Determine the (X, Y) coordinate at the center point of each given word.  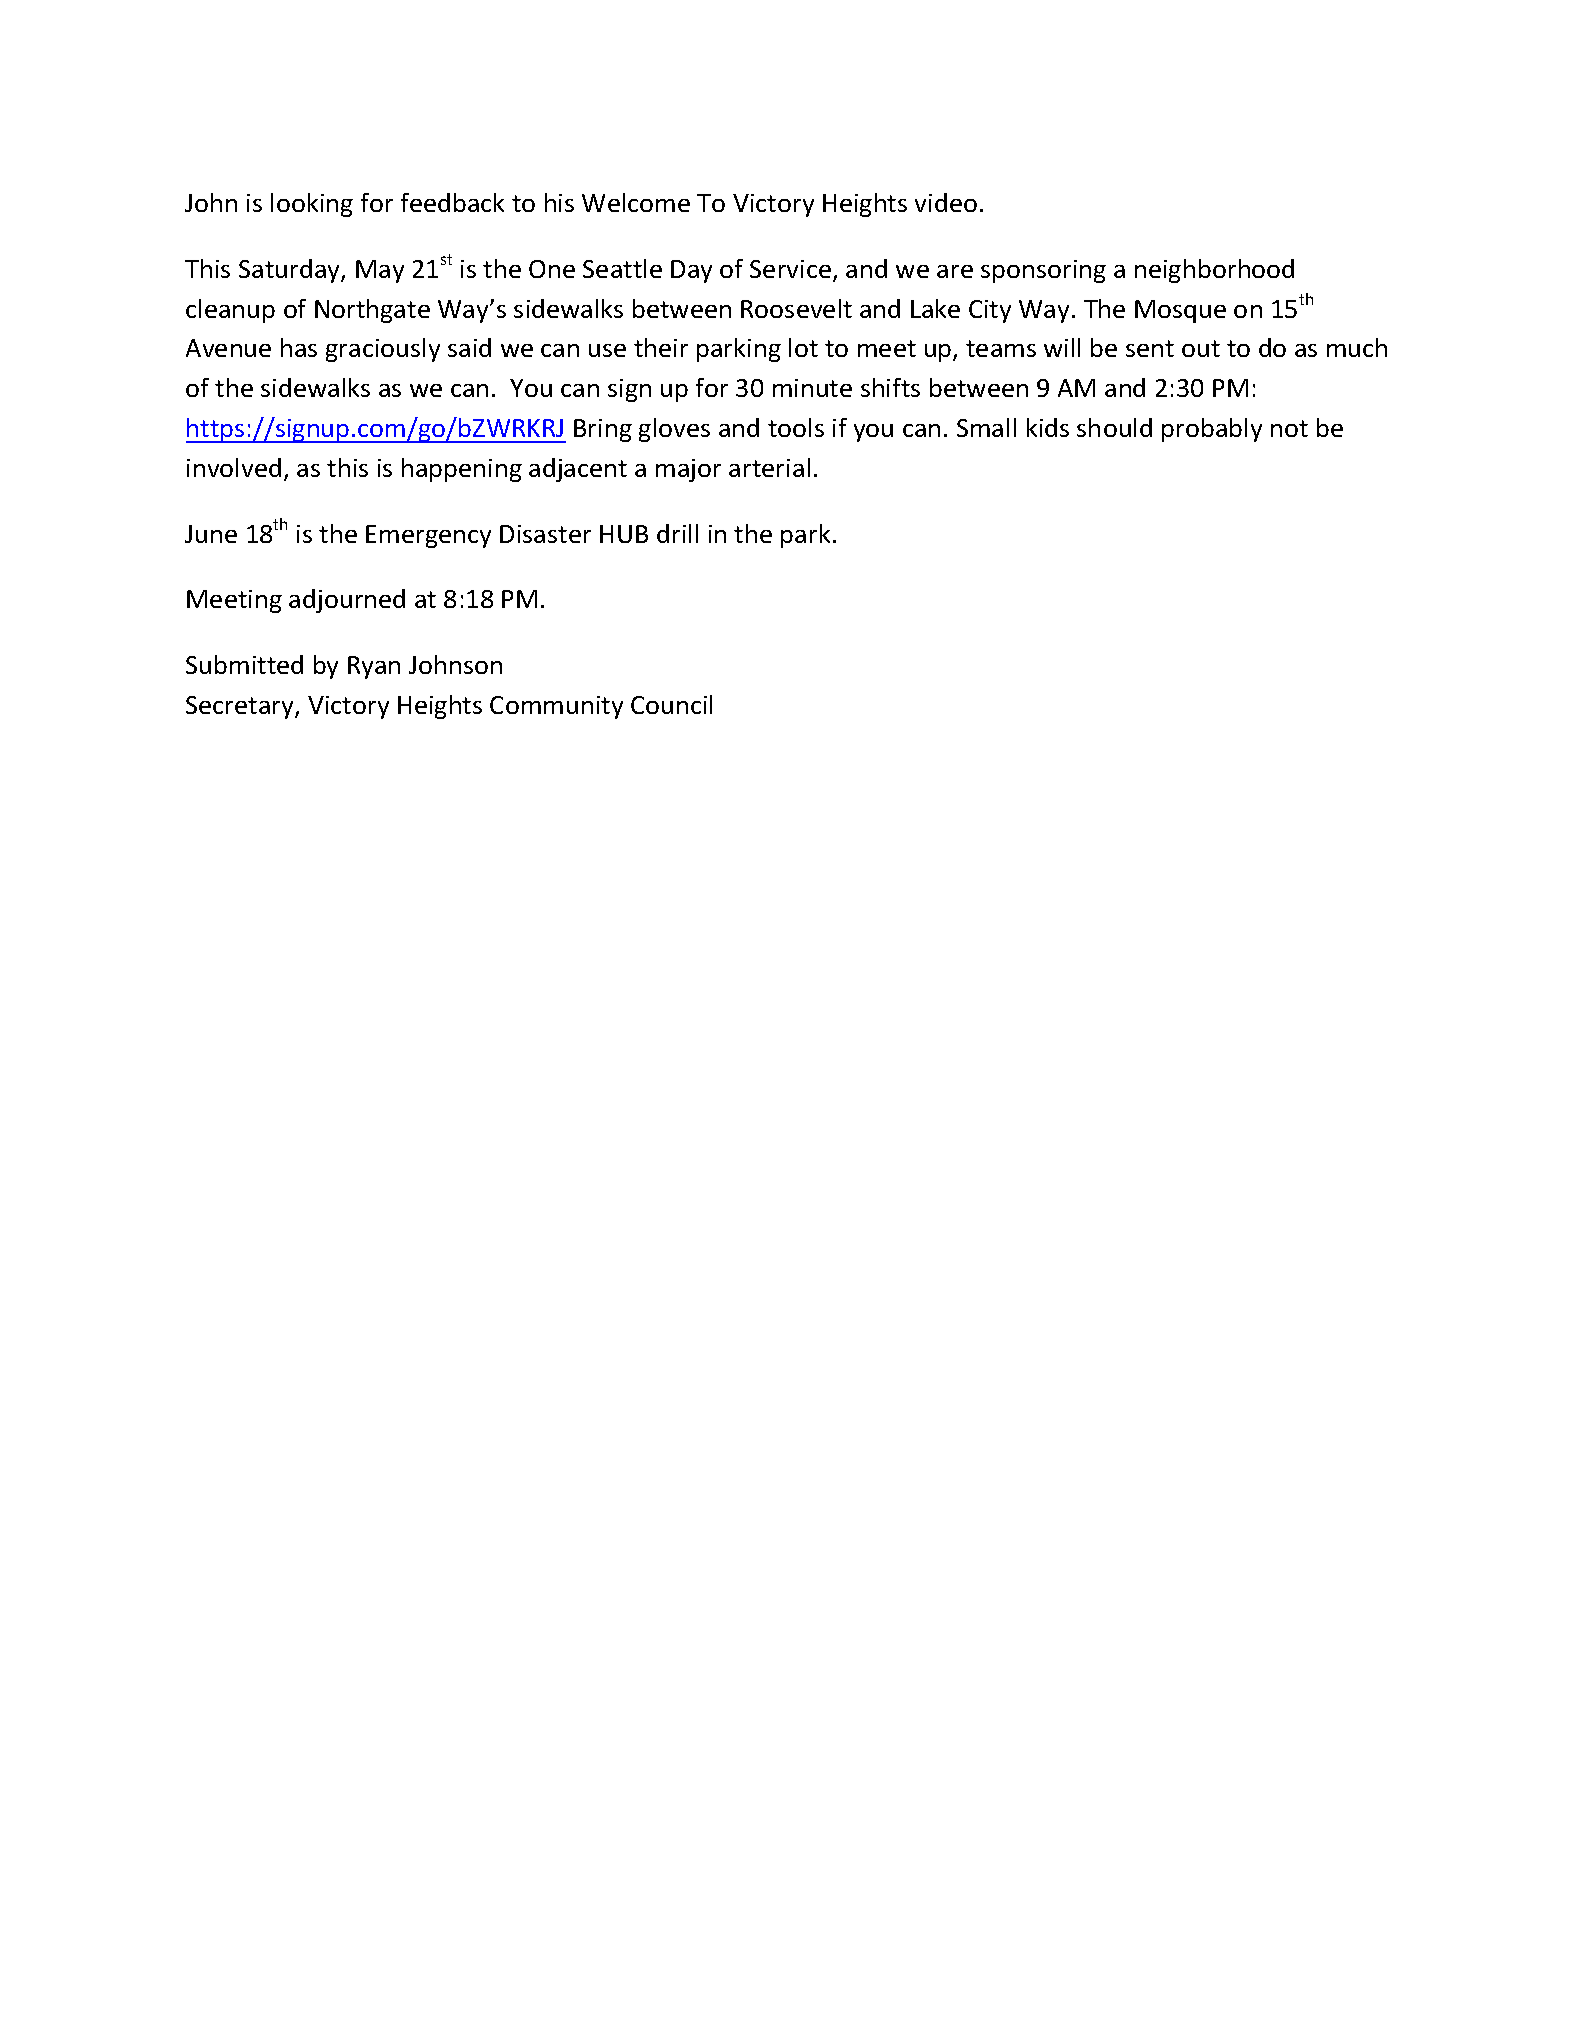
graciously (383, 350)
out (1201, 348)
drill (677, 533)
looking (312, 205)
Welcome (636, 202)
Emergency (428, 536)
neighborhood (1214, 271)
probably (1212, 430)
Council (671, 704)
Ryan (374, 667)
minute (812, 388)
